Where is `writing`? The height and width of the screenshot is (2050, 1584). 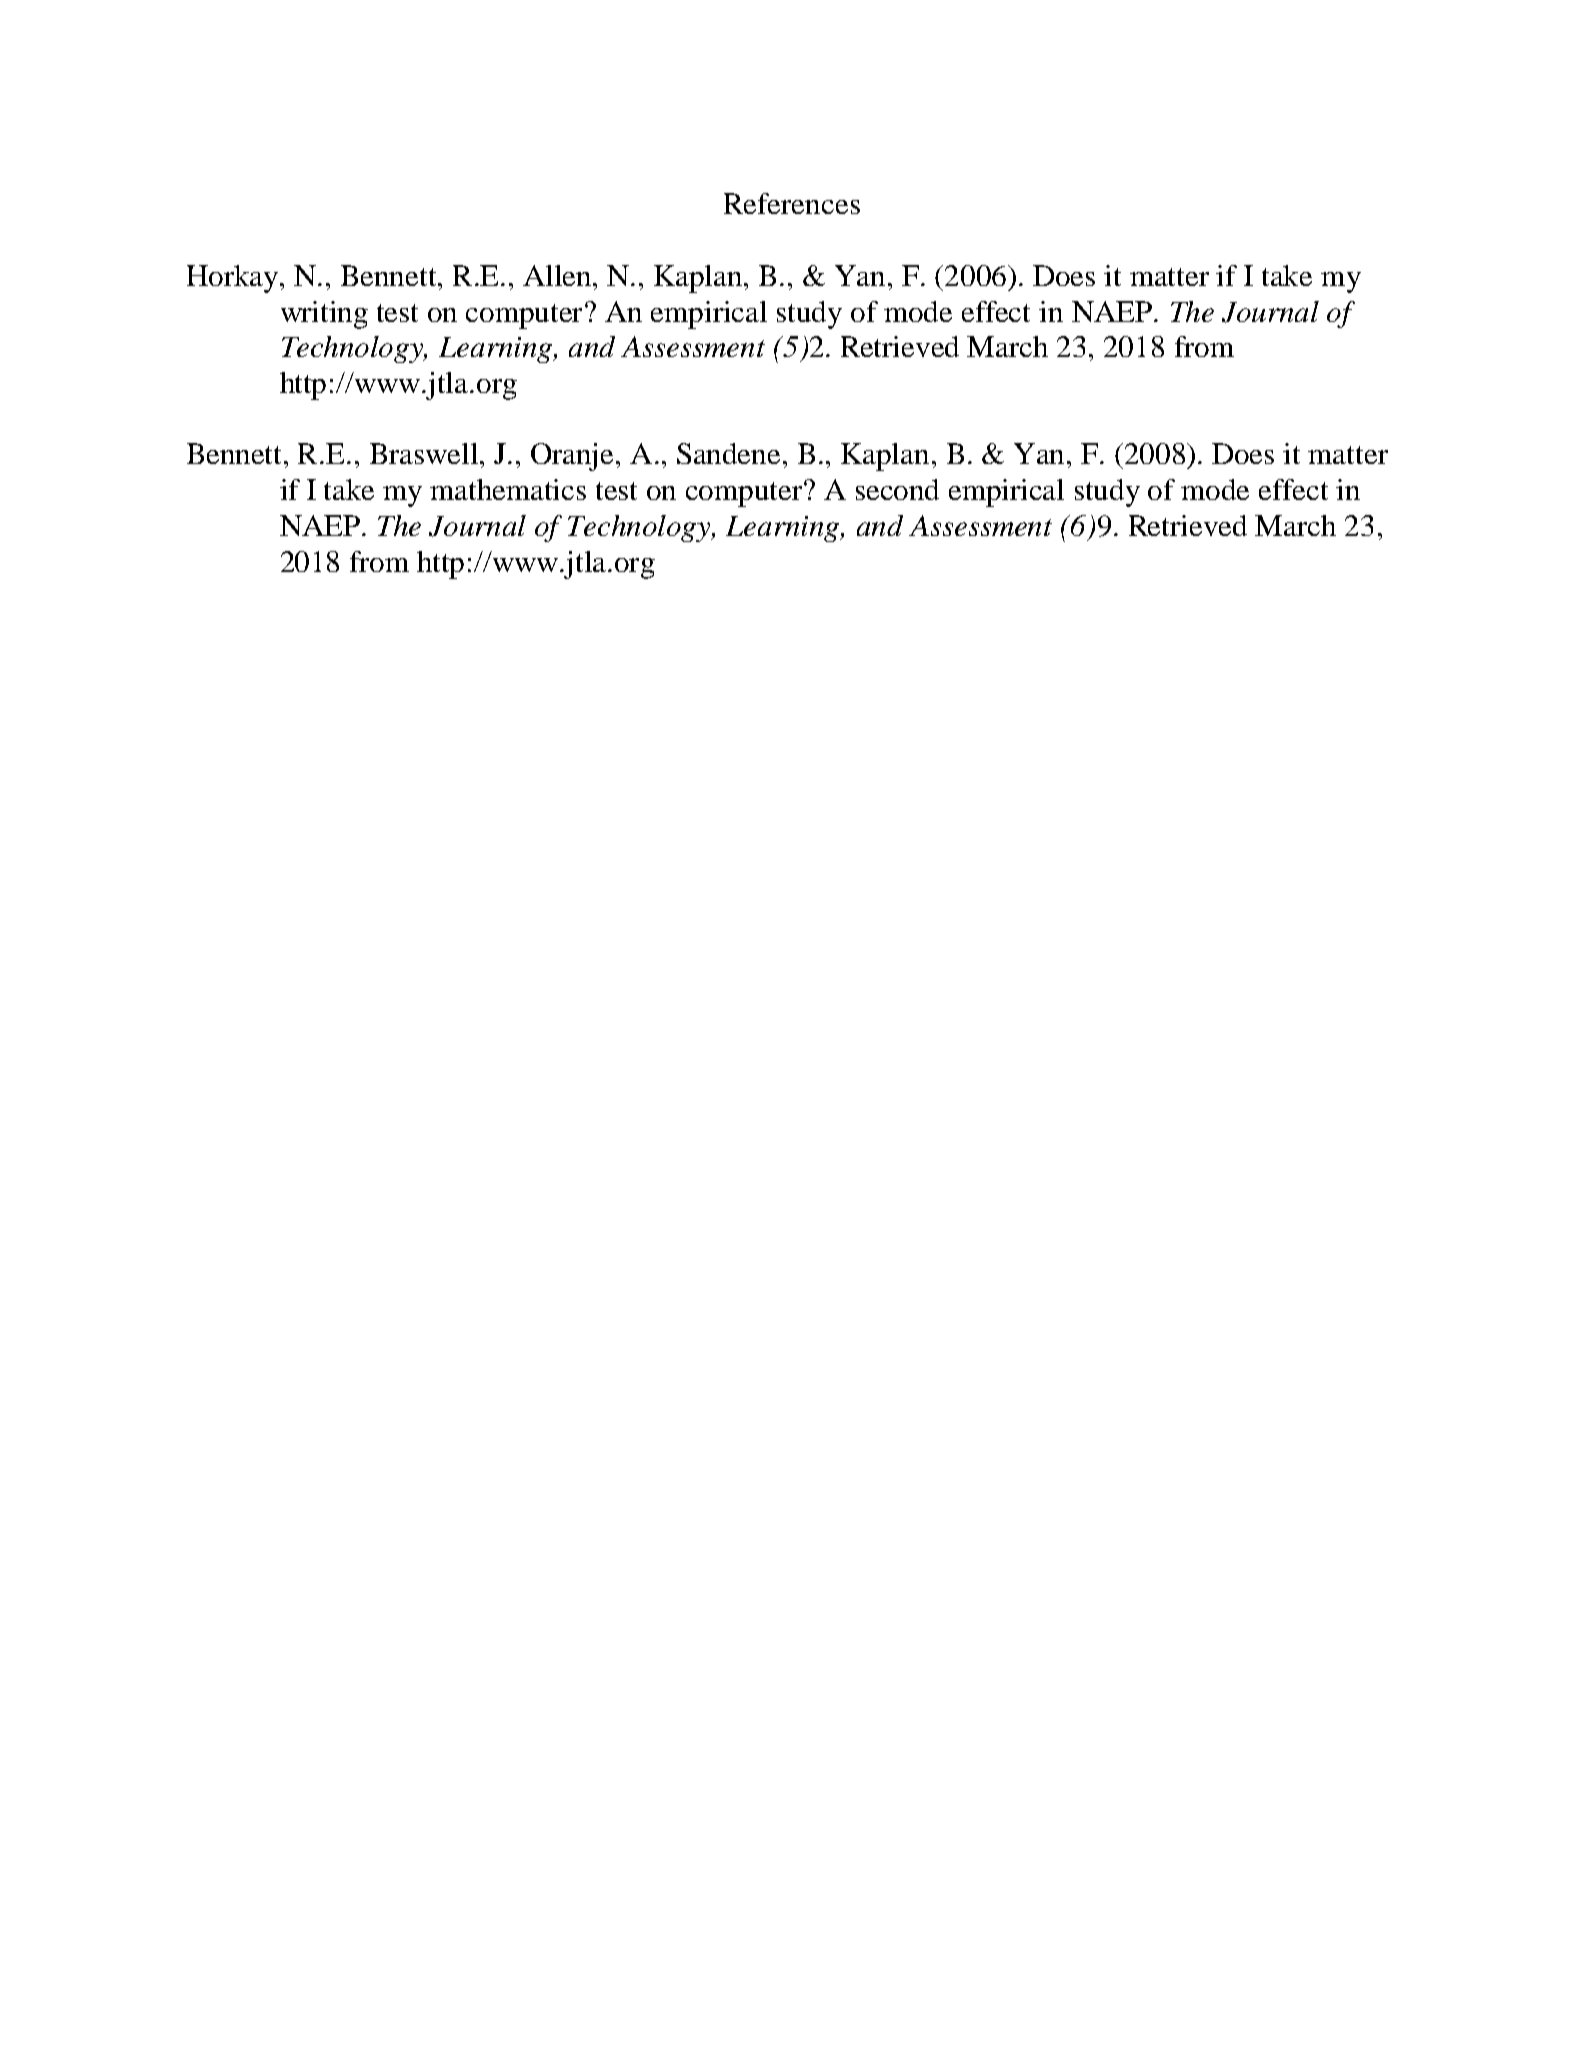
writing is located at coordinates (324, 315).
